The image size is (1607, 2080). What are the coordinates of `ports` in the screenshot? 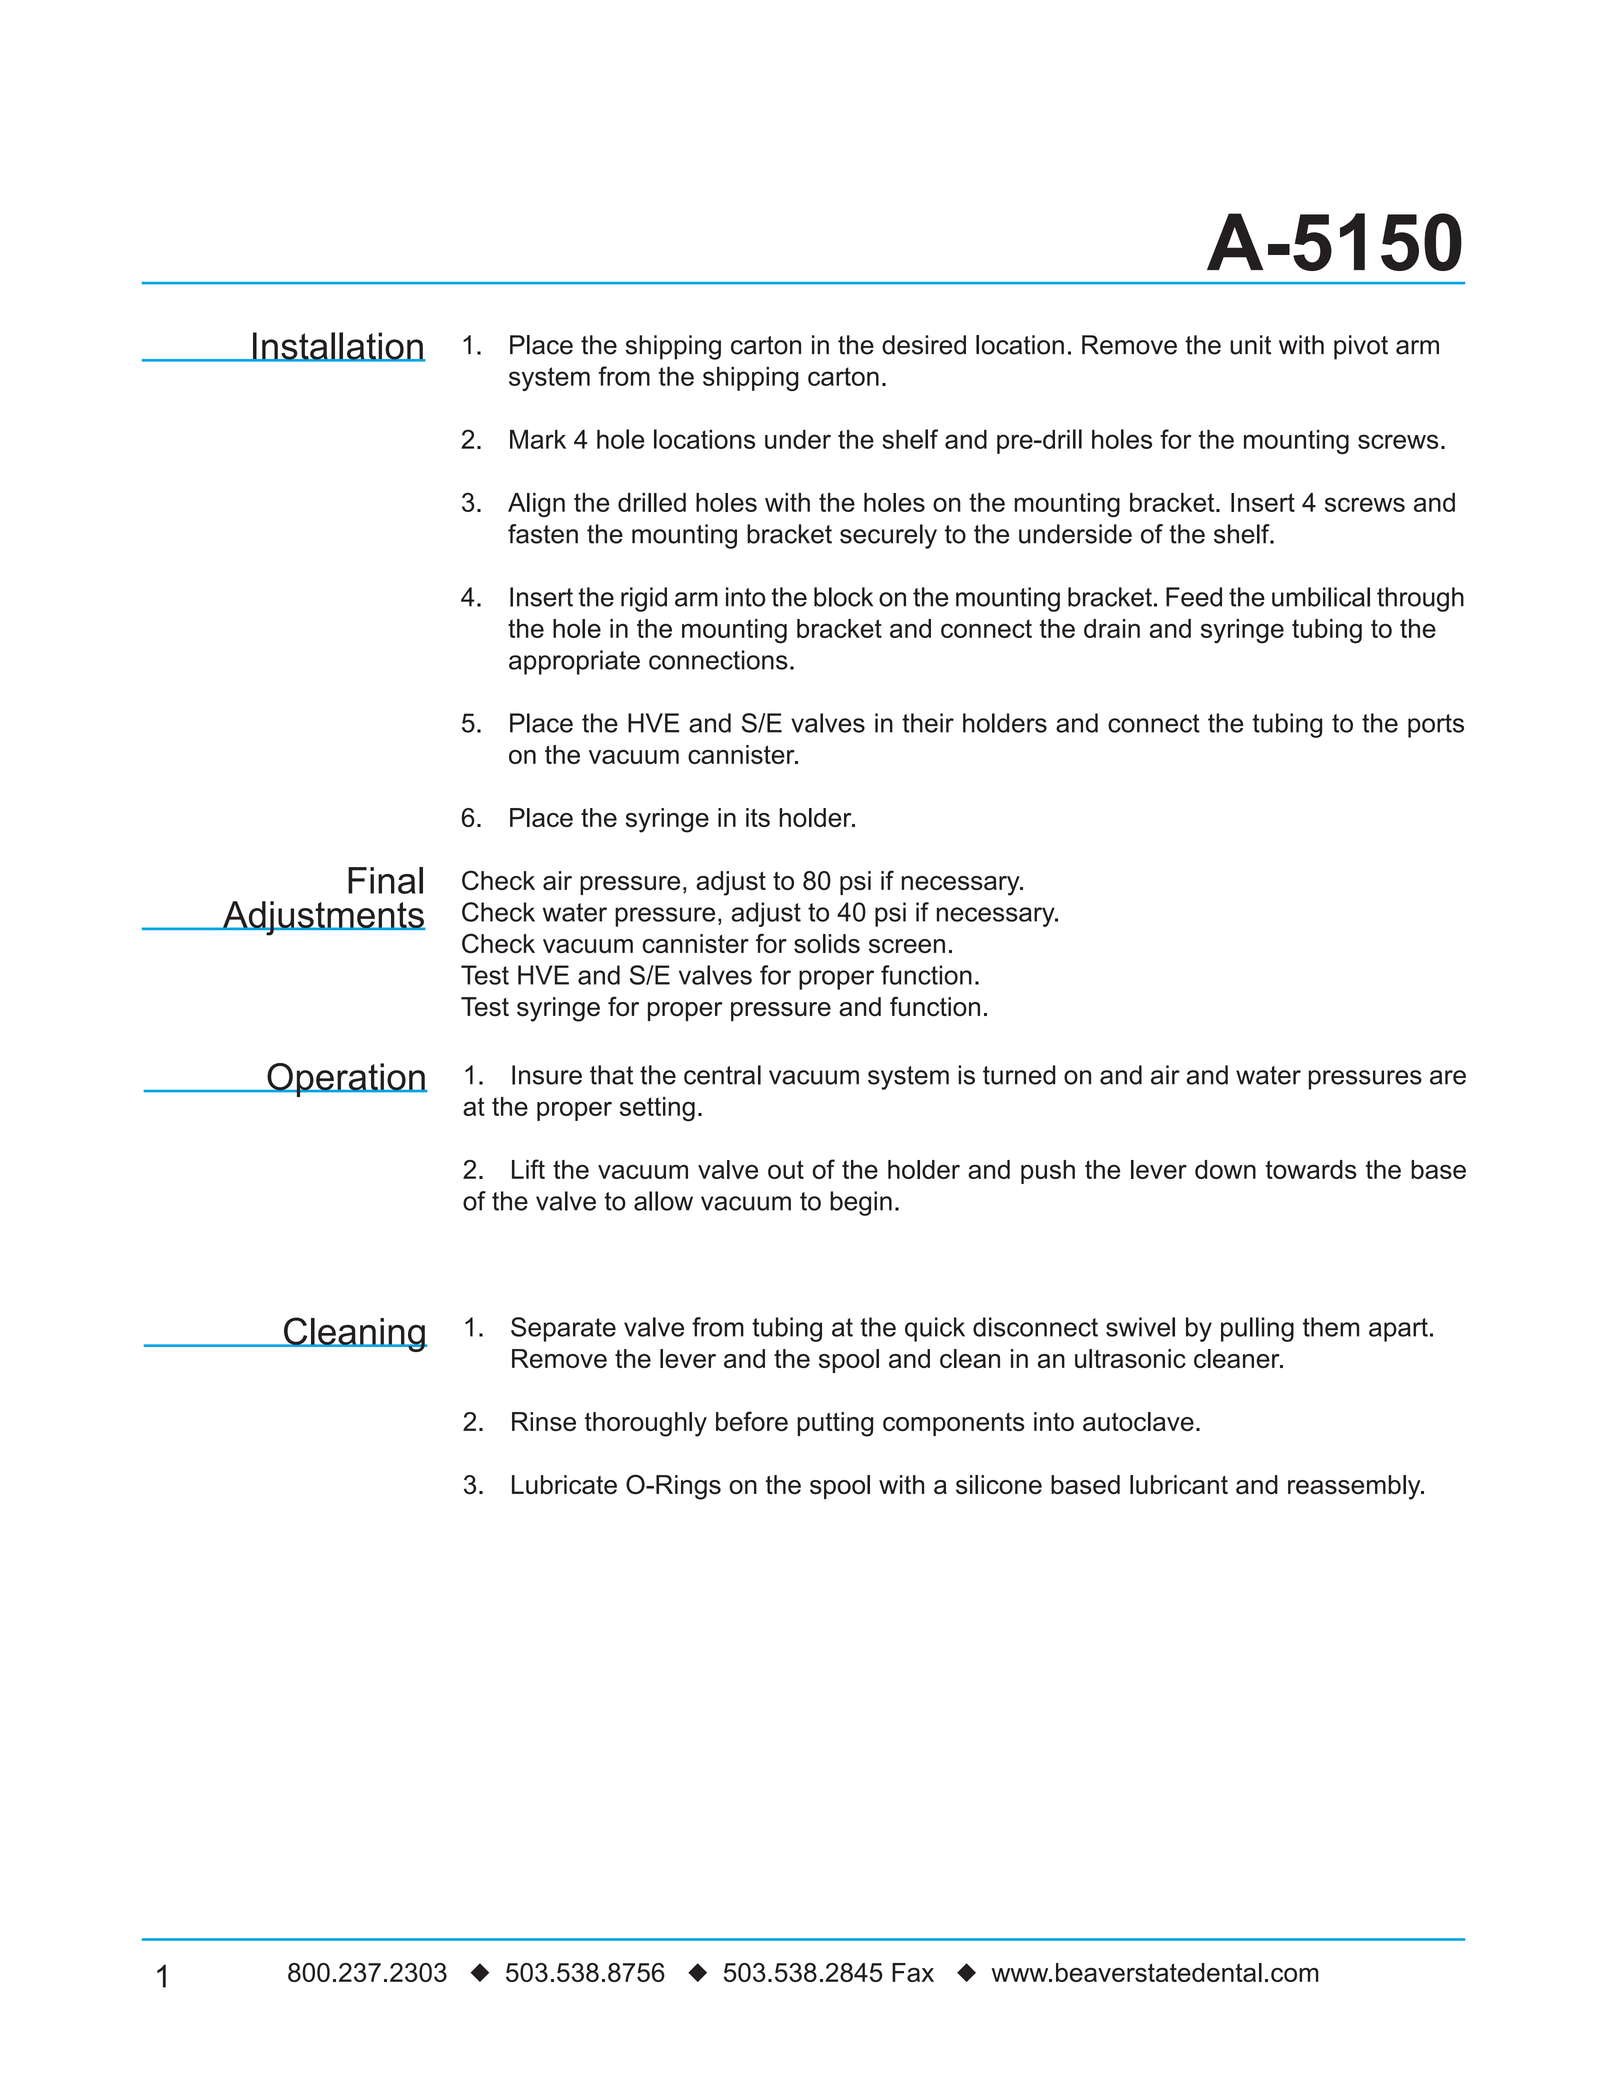 It's located at (1436, 726).
